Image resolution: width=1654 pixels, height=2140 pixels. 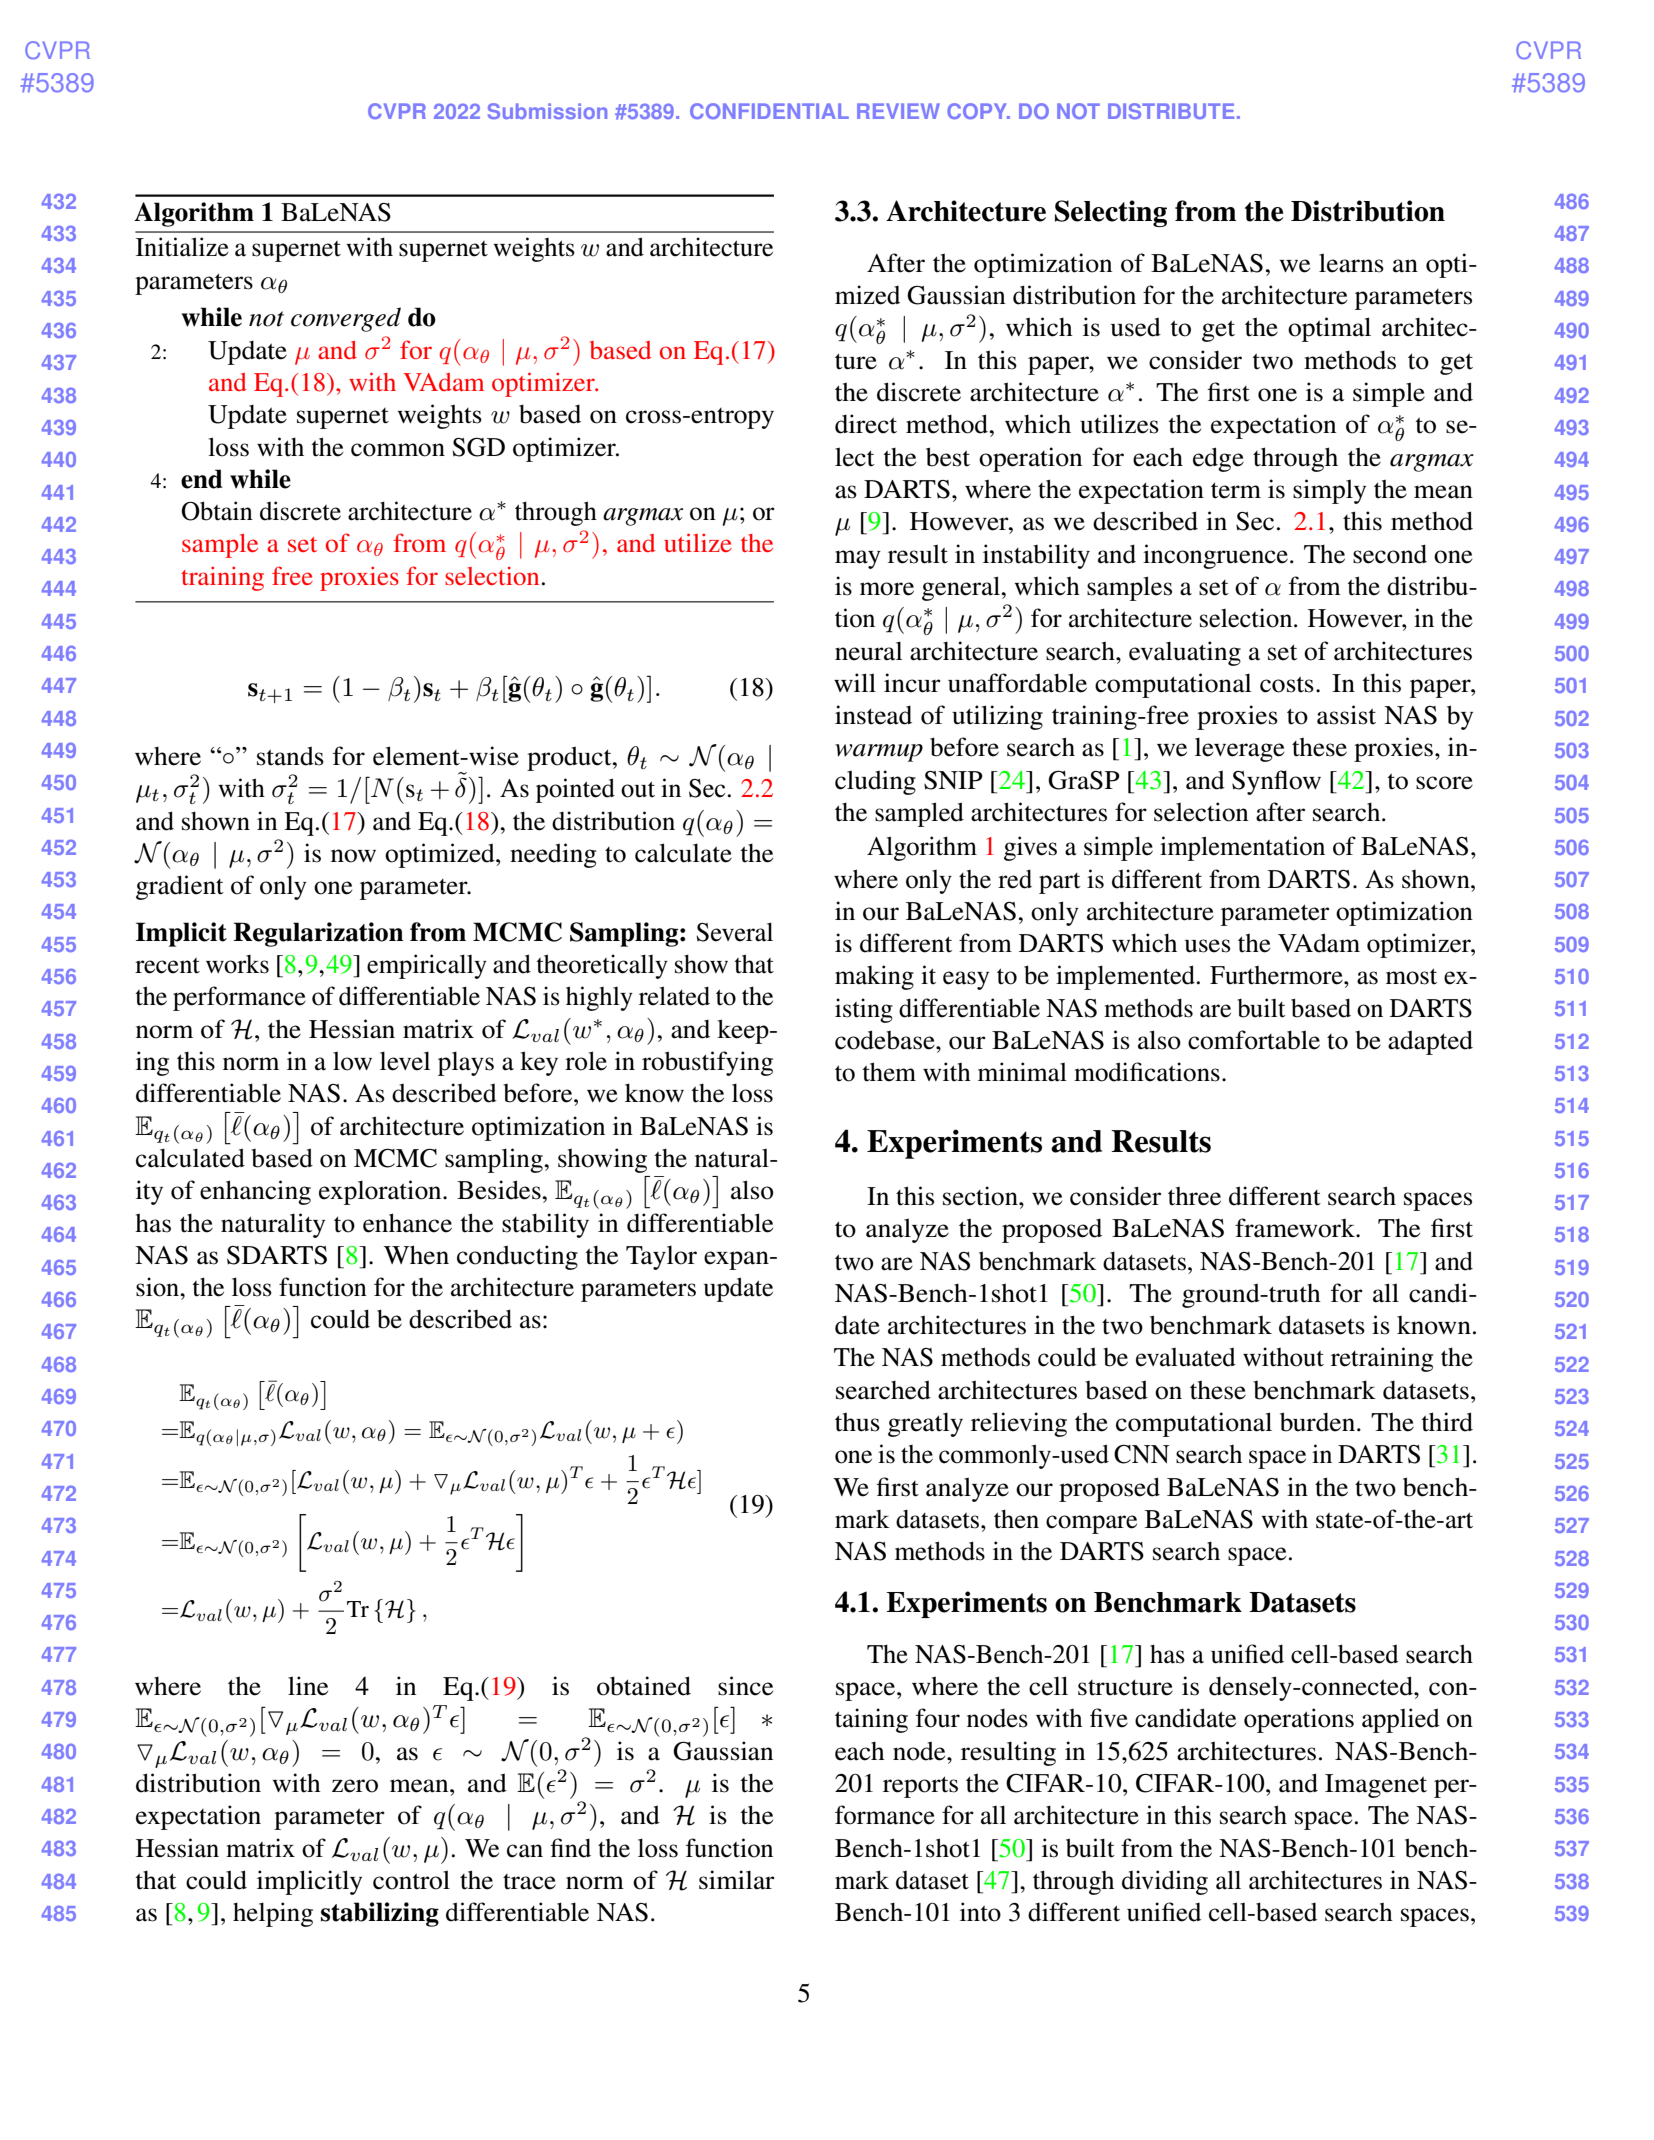 I want to click on similar, so click(x=737, y=1880).
